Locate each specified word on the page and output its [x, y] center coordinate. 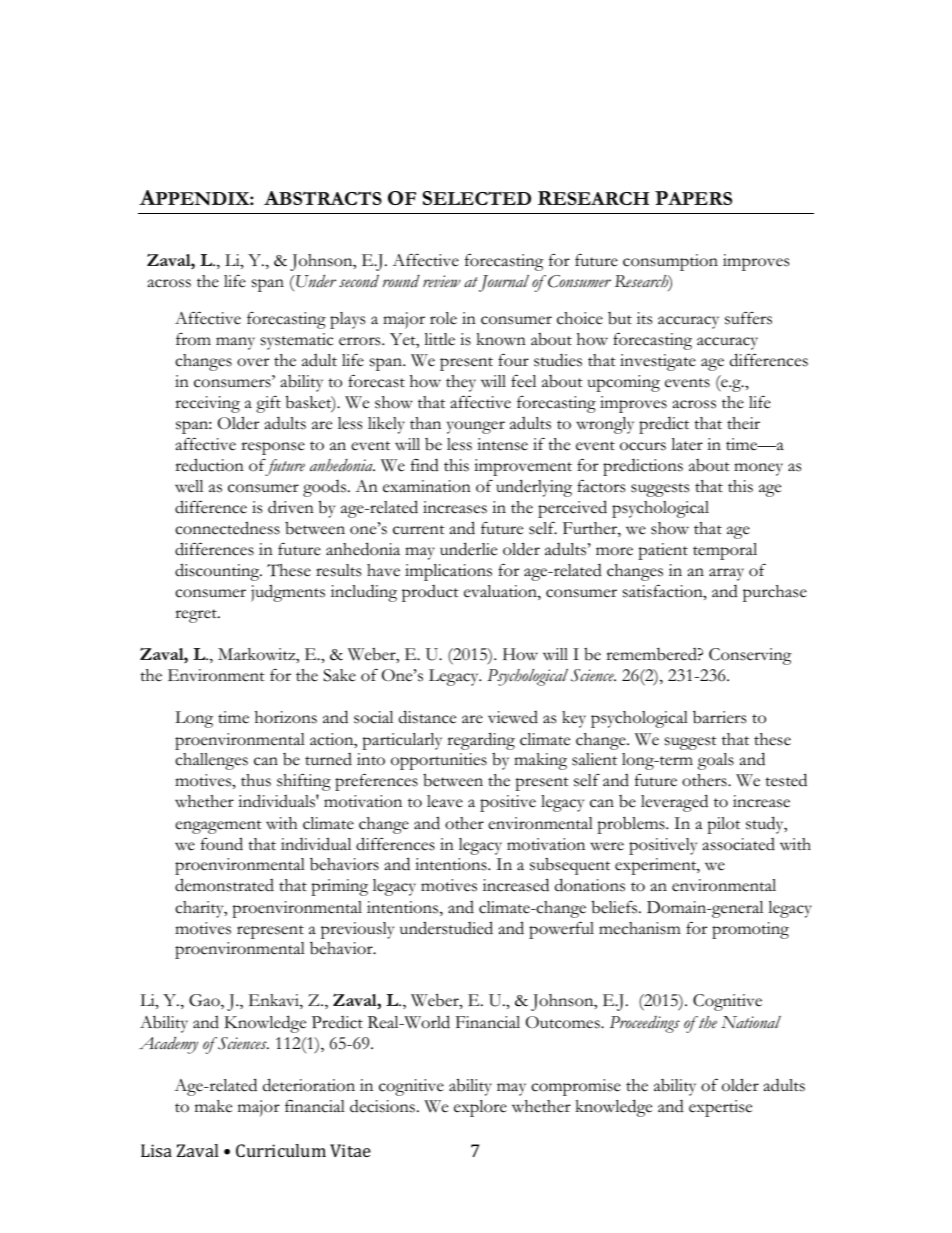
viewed [513, 717]
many [235, 343]
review [442, 281]
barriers [719, 717]
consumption [670, 262]
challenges [211, 761]
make [213, 1106]
